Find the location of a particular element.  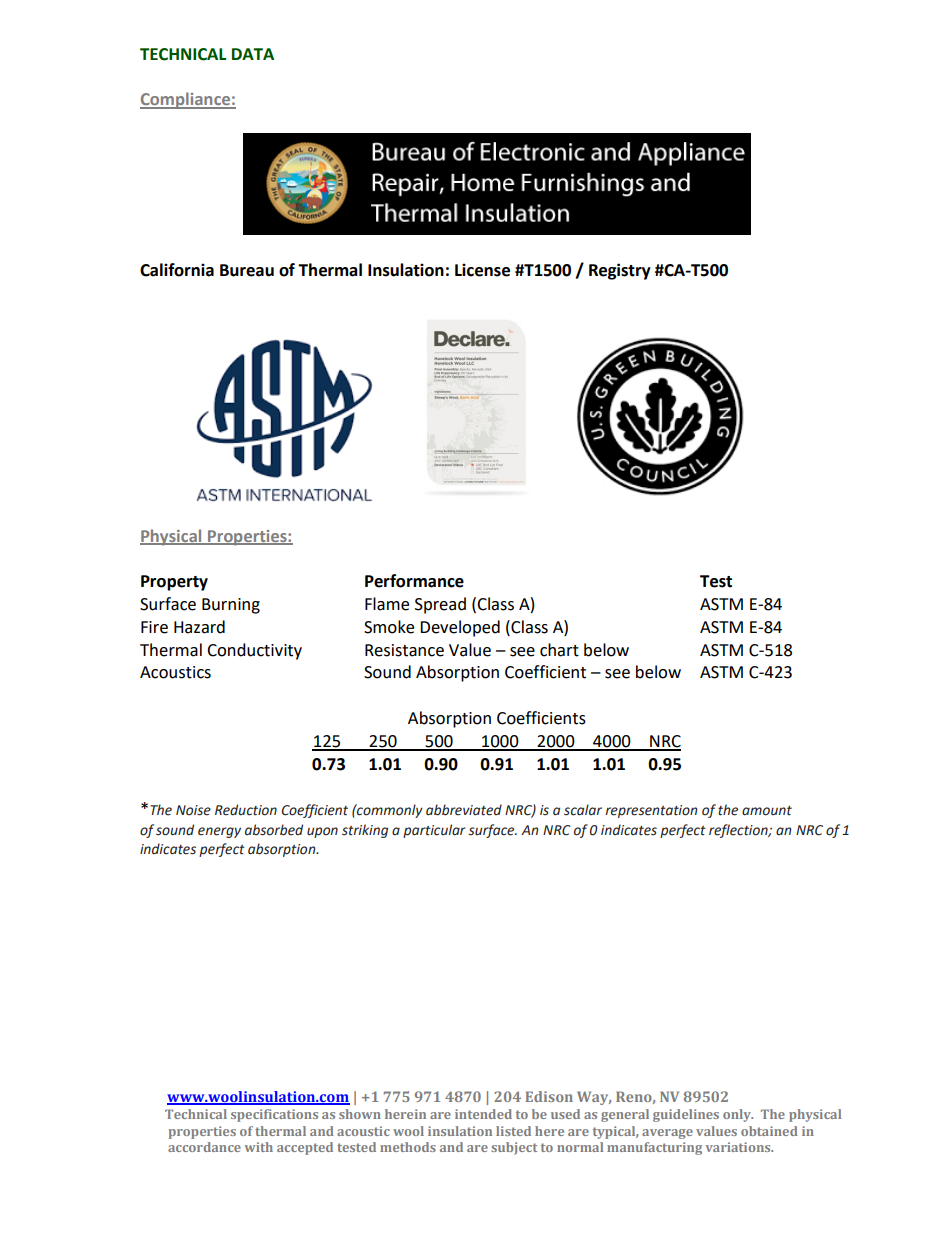

guidelines is located at coordinates (686, 1115).
